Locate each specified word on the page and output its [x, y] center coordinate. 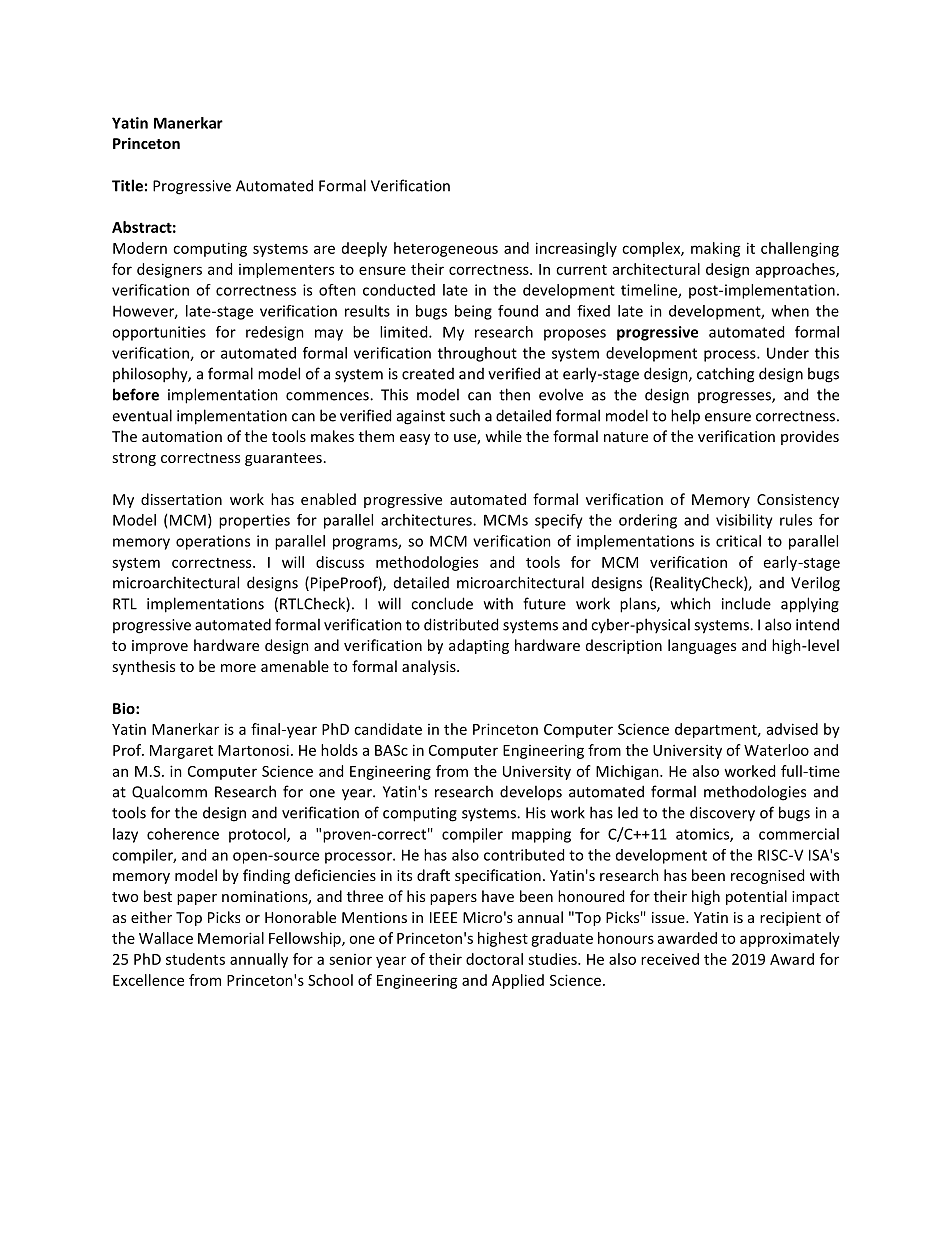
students [195, 959]
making [716, 249]
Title [127, 185]
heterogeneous [446, 249]
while [503, 436]
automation [182, 436]
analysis [430, 667]
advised [792, 729]
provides [810, 437]
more [238, 668]
